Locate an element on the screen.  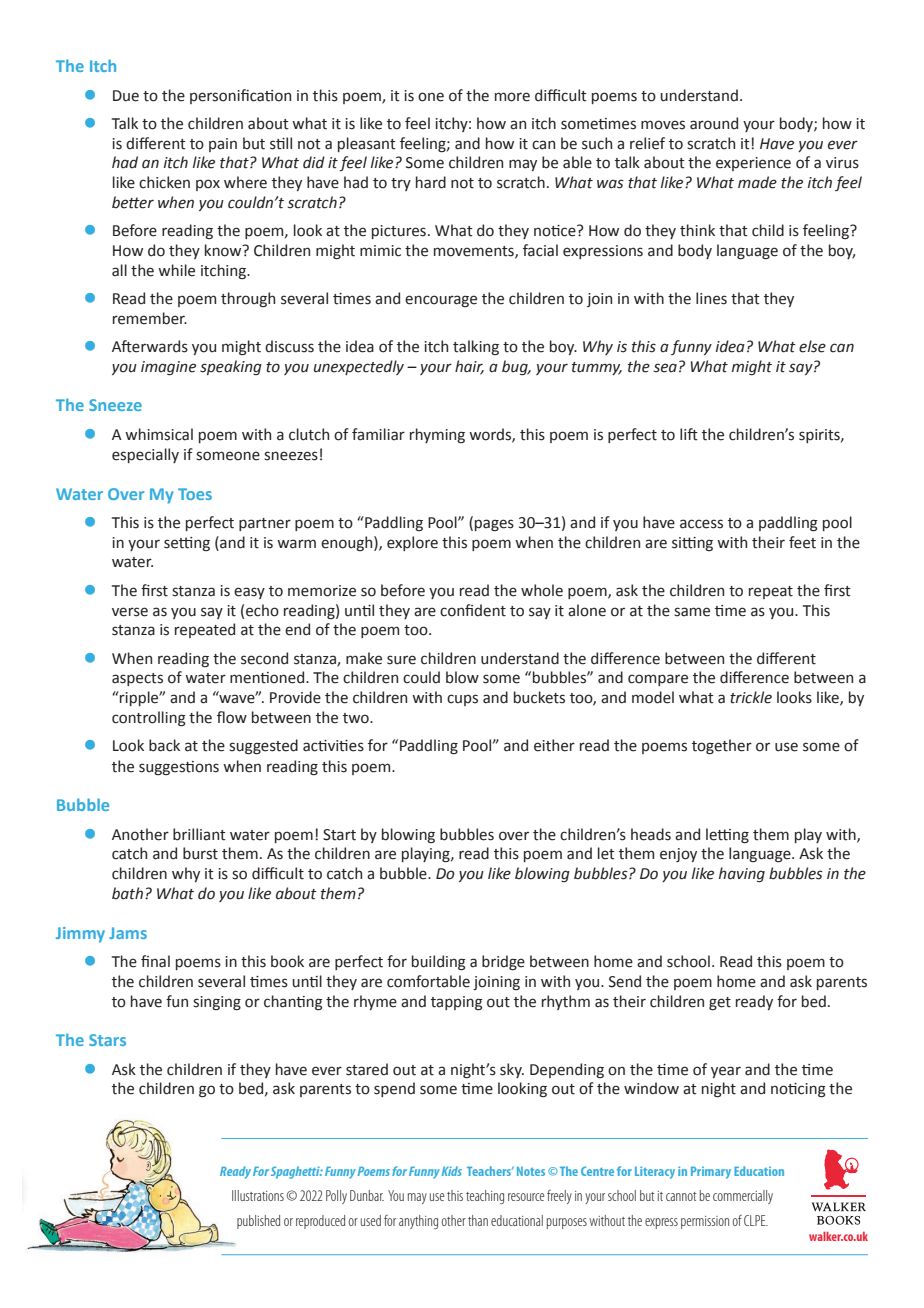
around is located at coordinates (714, 123).
